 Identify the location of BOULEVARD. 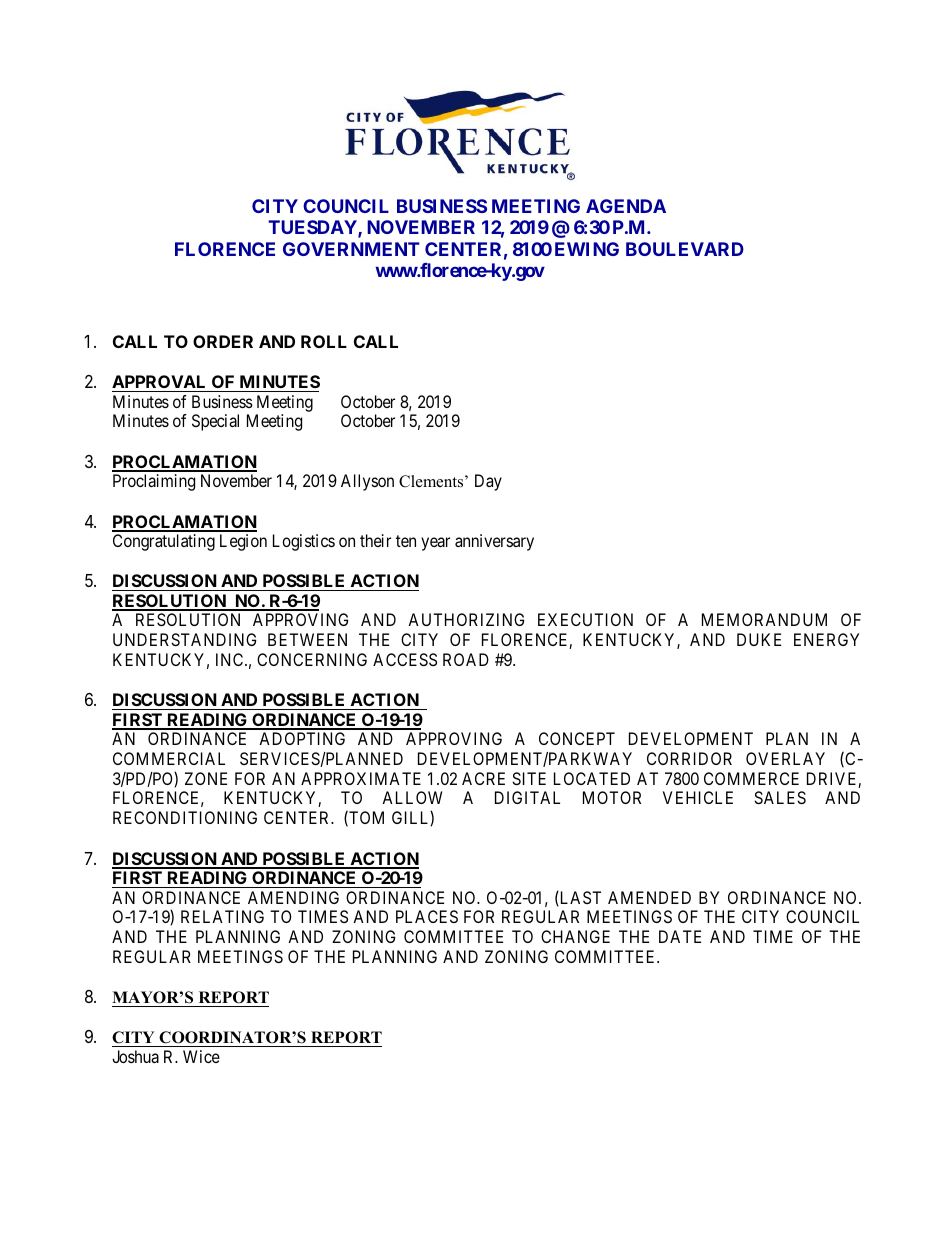
(685, 249).
